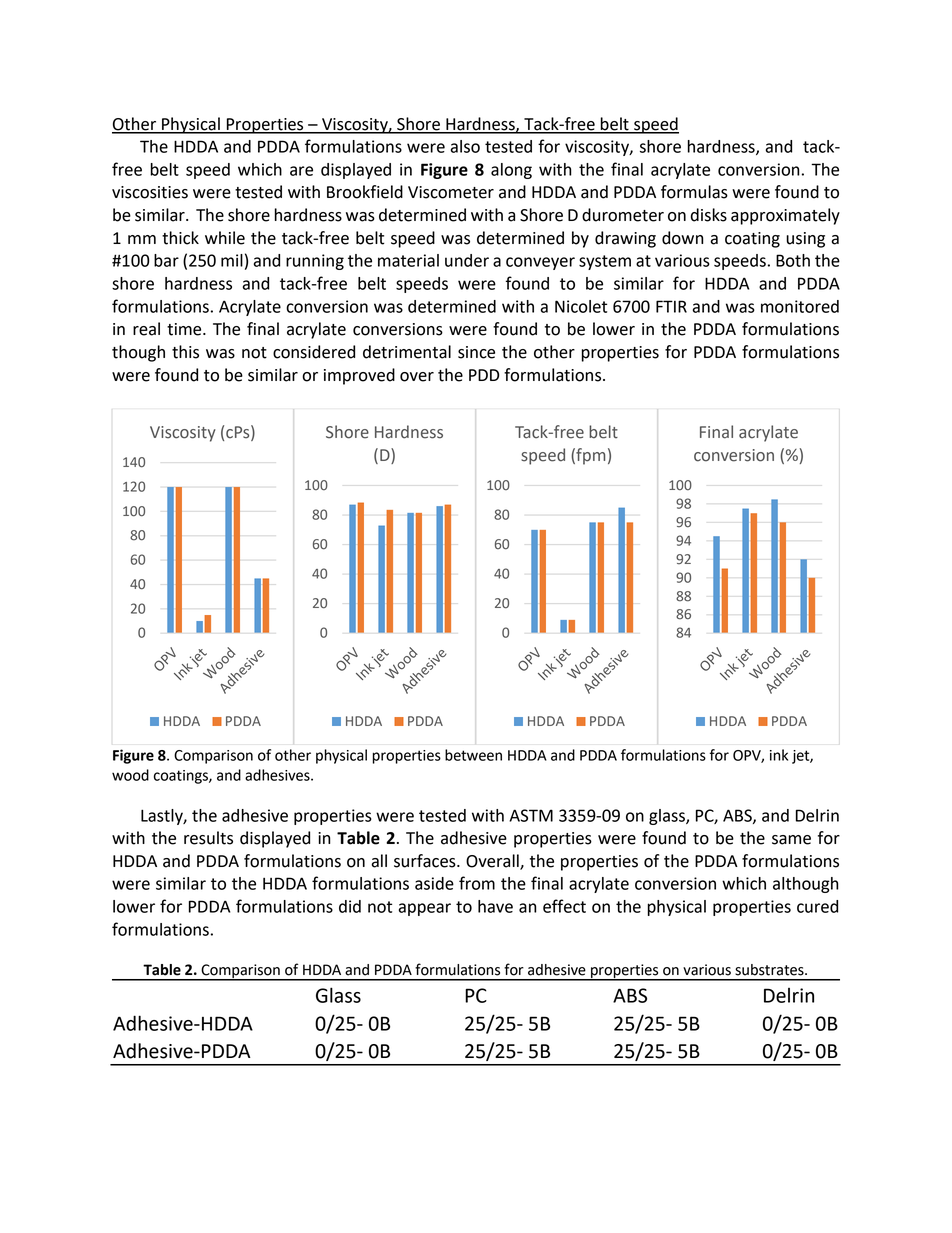  I want to click on FTIR, so click(671, 306).
